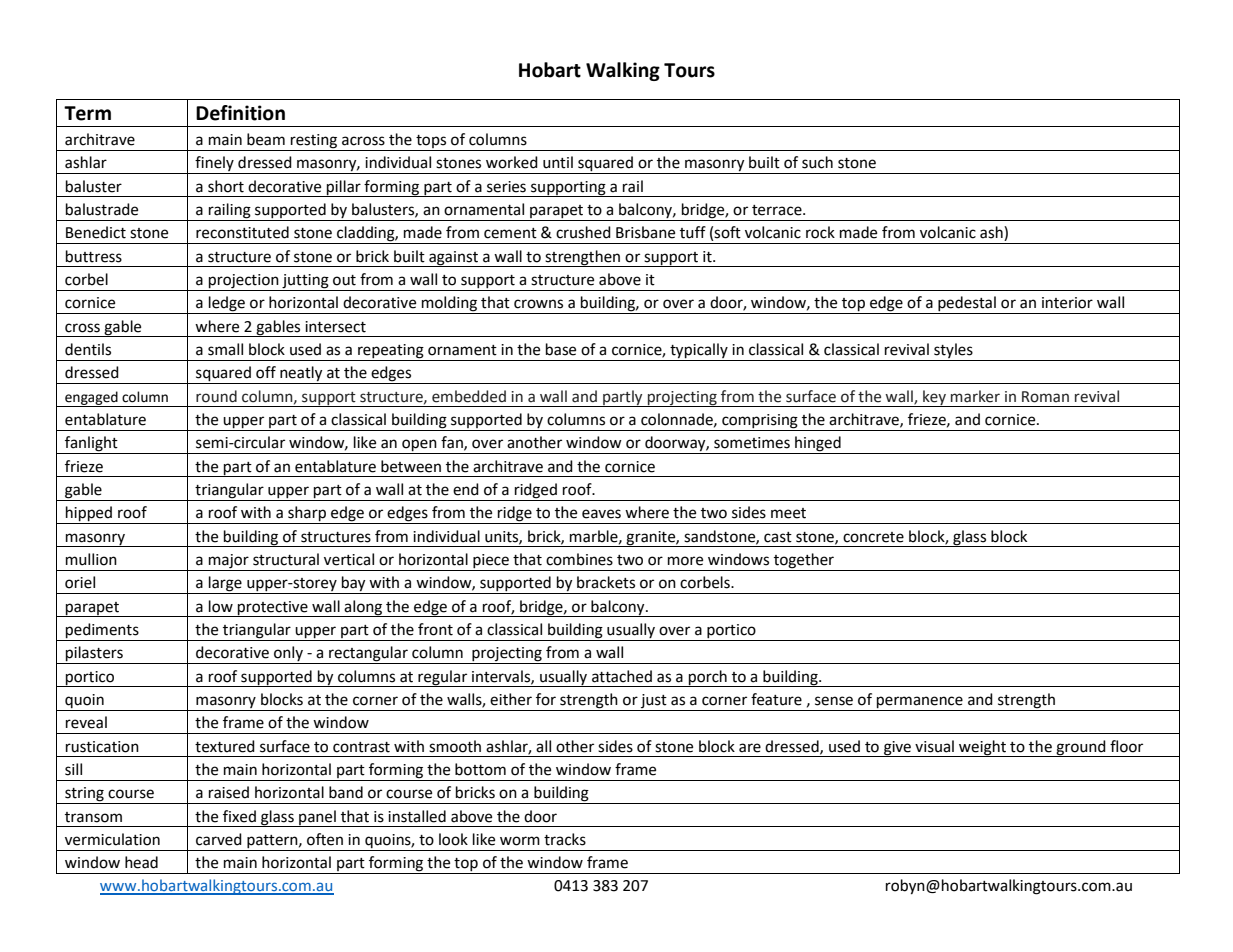 The height and width of the image is (952, 1233). Describe the element at coordinates (817, 162) in the image. I see `such` at that location.
